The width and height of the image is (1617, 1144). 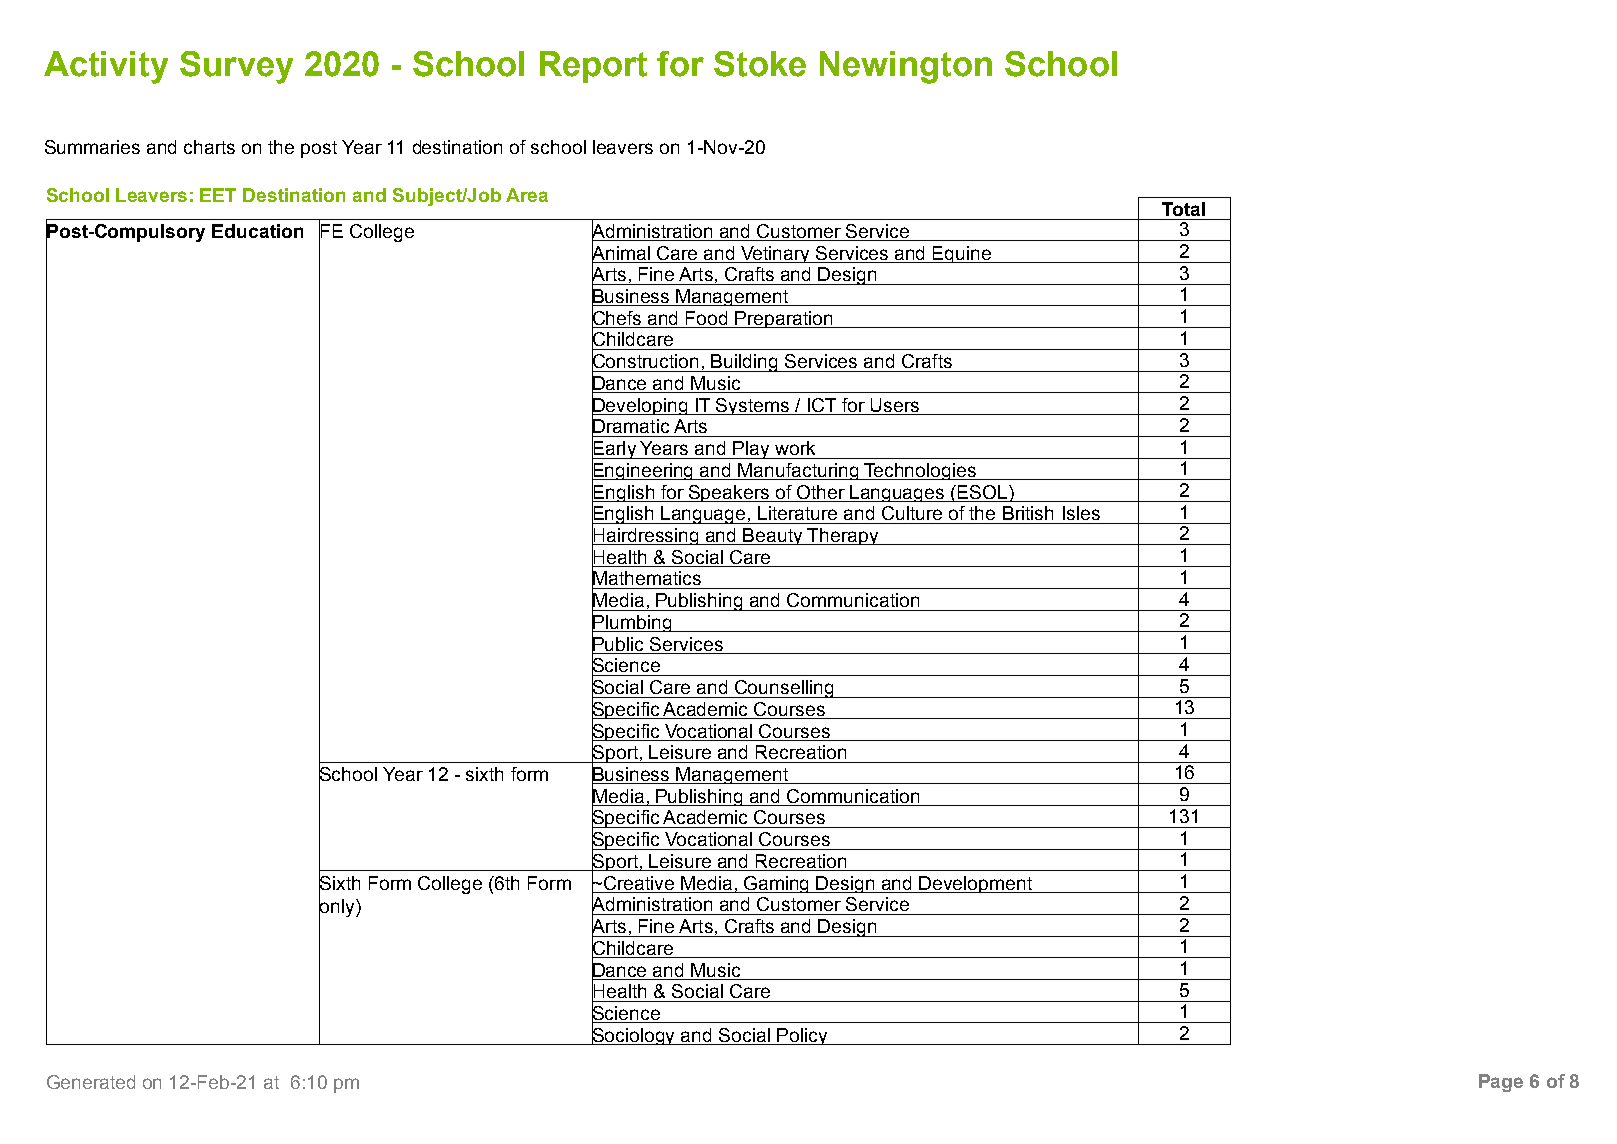 What do you see at coordinates (1501, 1083) in the image?
I see `Page` at bounding box center [1501, 1083].
